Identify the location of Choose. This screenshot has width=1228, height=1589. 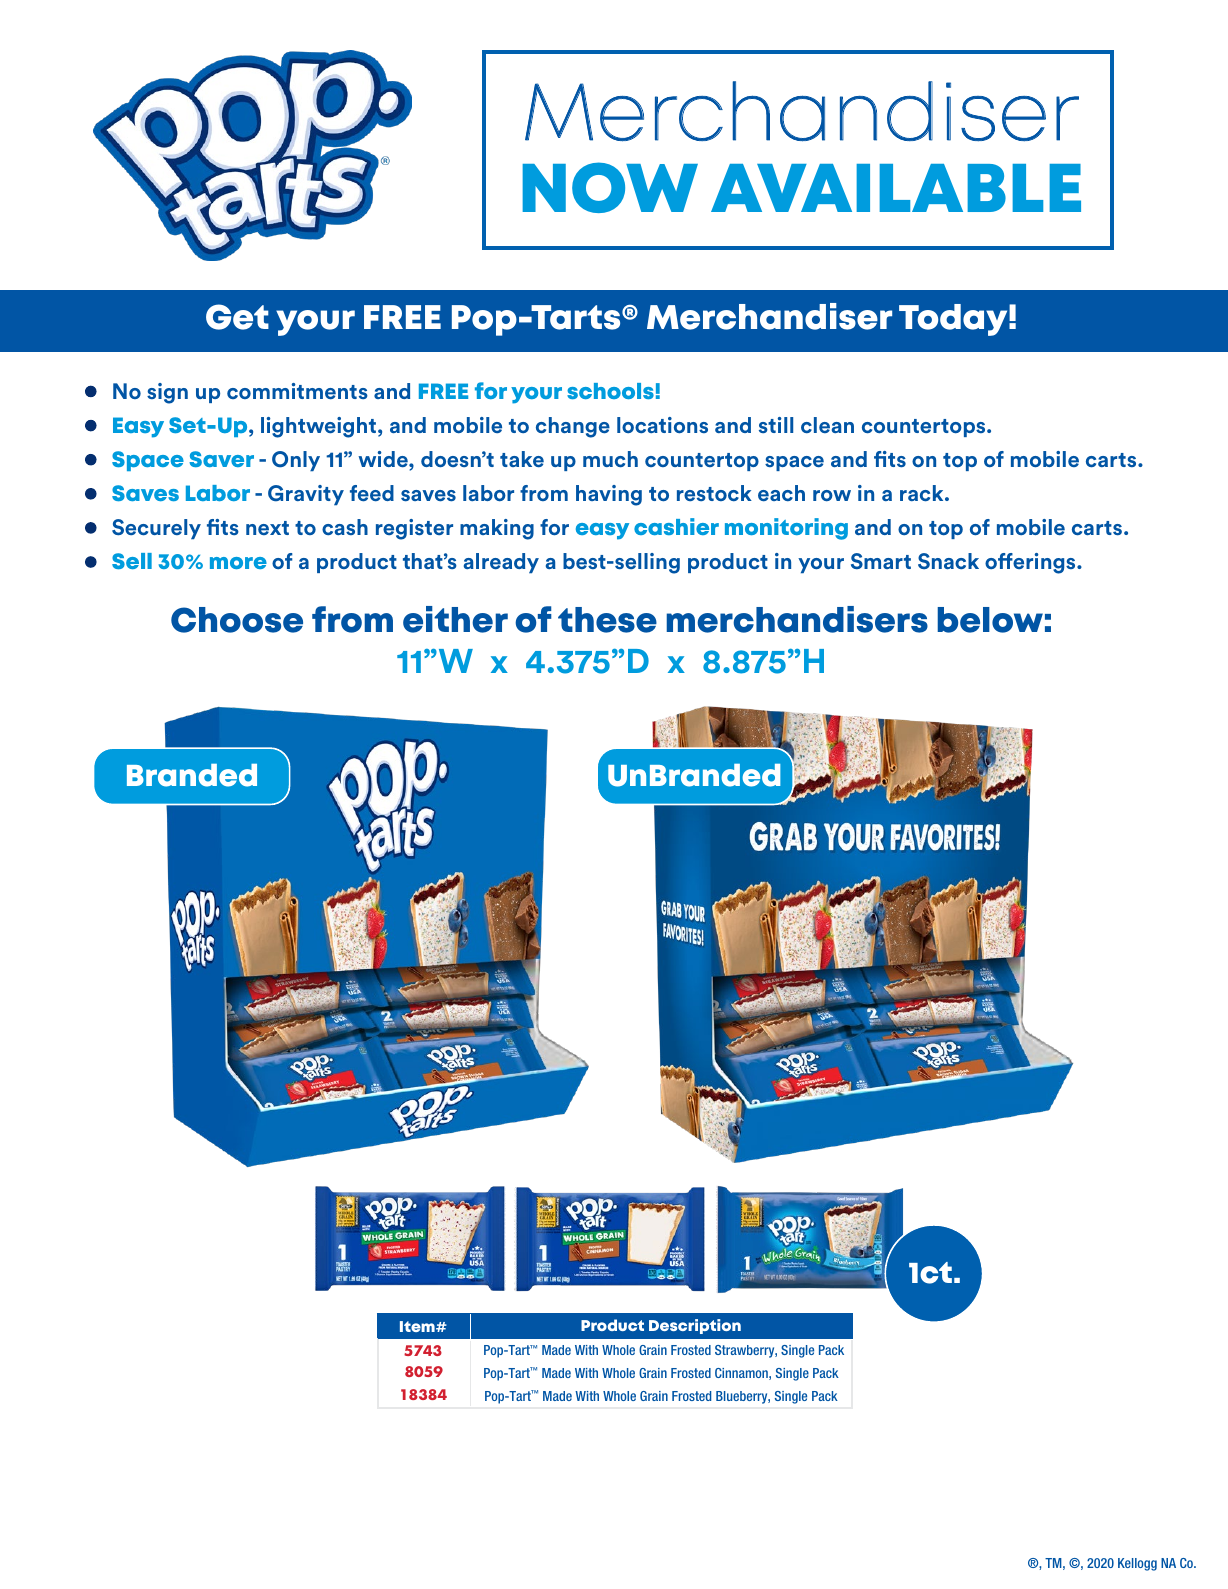
(237, 620).
